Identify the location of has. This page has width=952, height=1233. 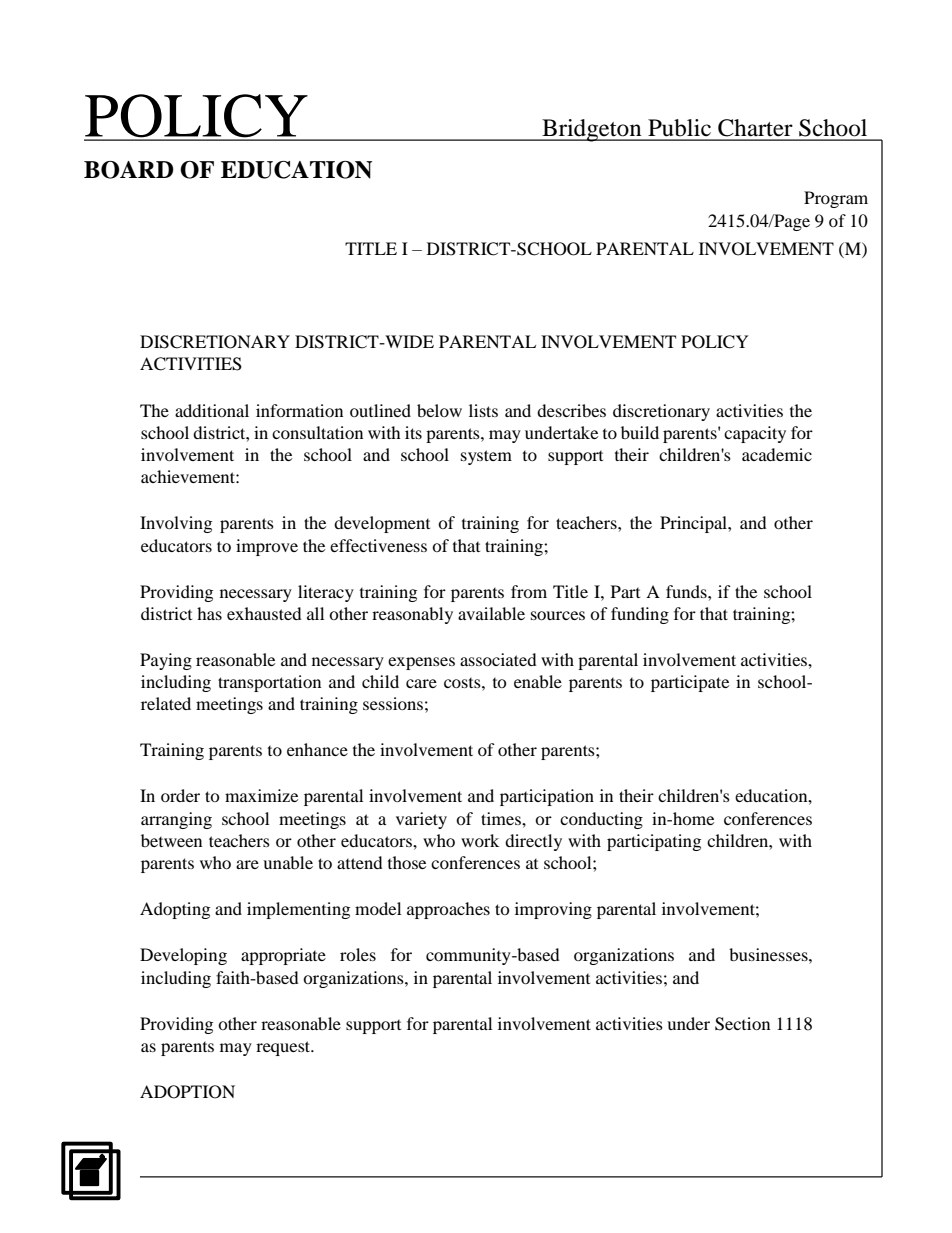
(209, 613).
